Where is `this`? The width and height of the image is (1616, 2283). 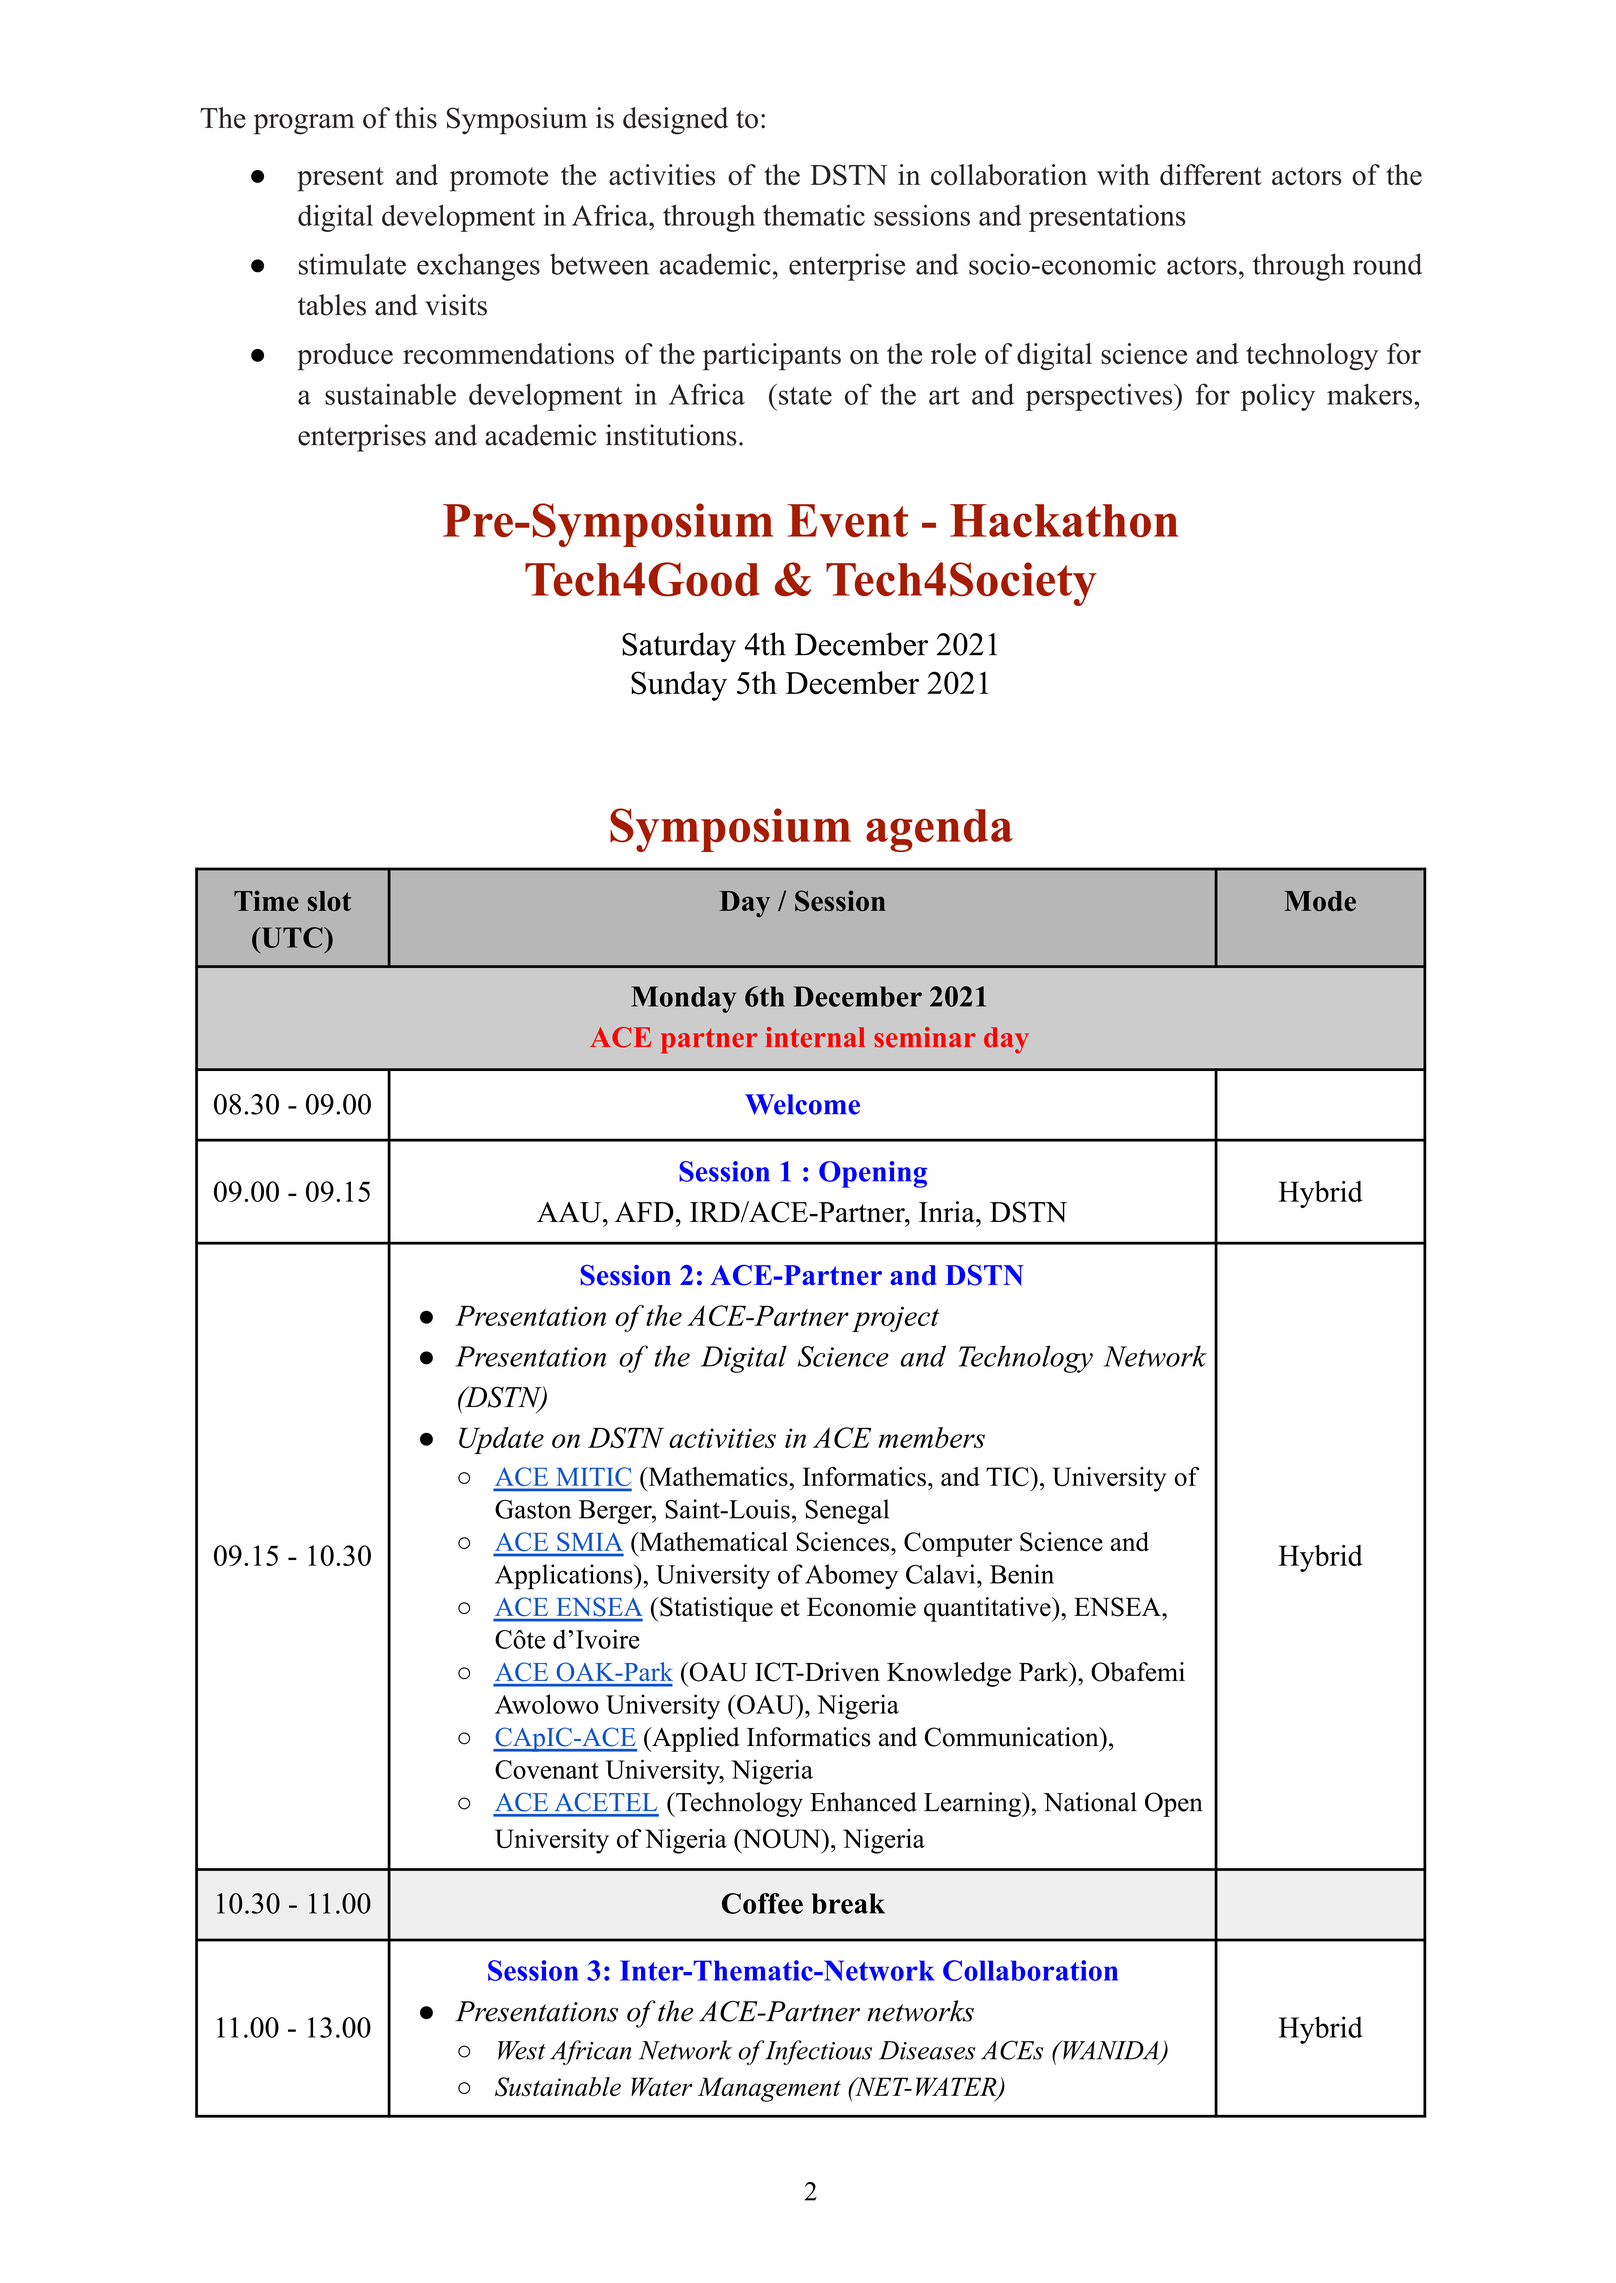
this is located at coordinates (416, 118).
